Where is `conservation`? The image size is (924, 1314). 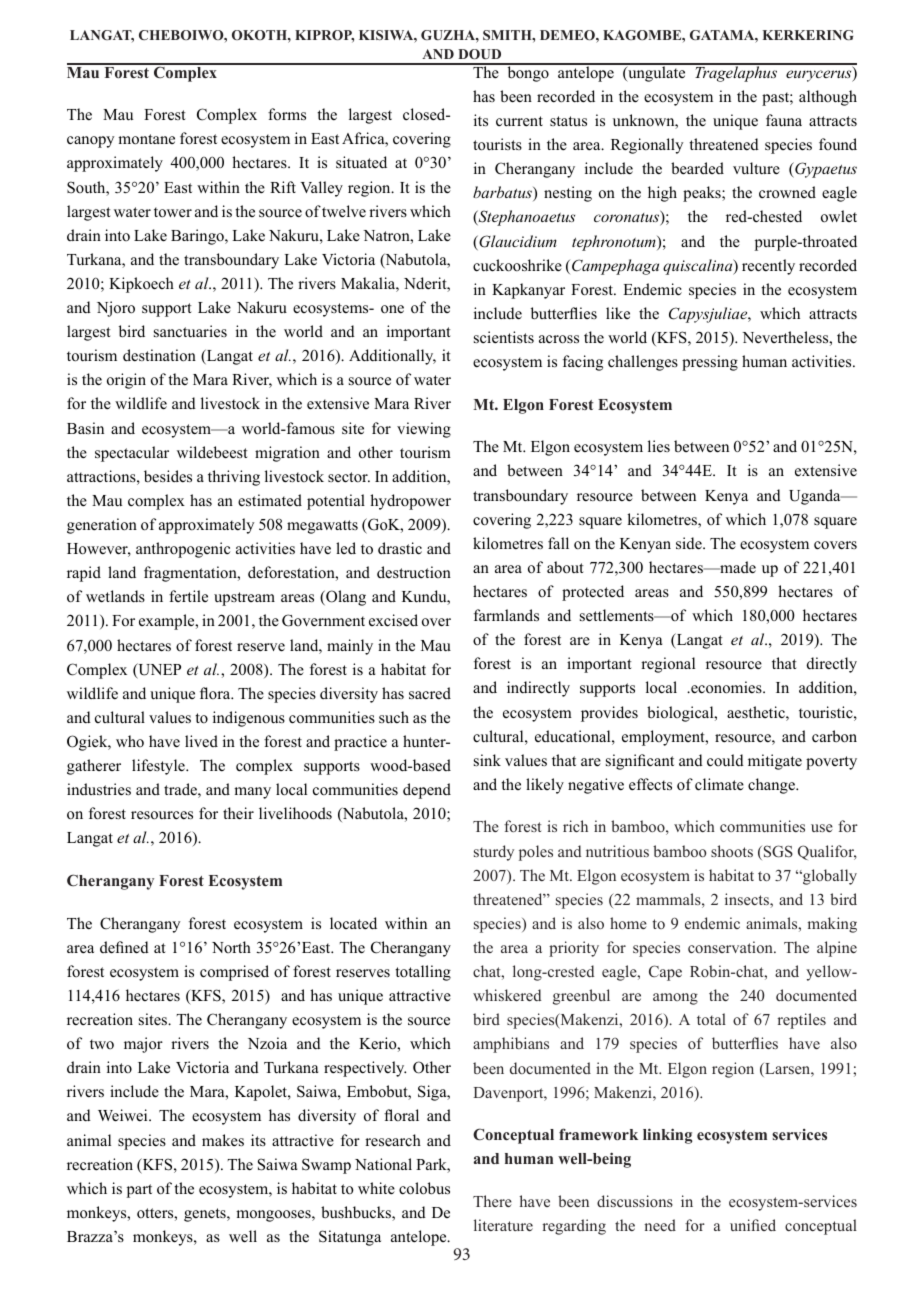 conservation is located at coordinates (731, 947).
